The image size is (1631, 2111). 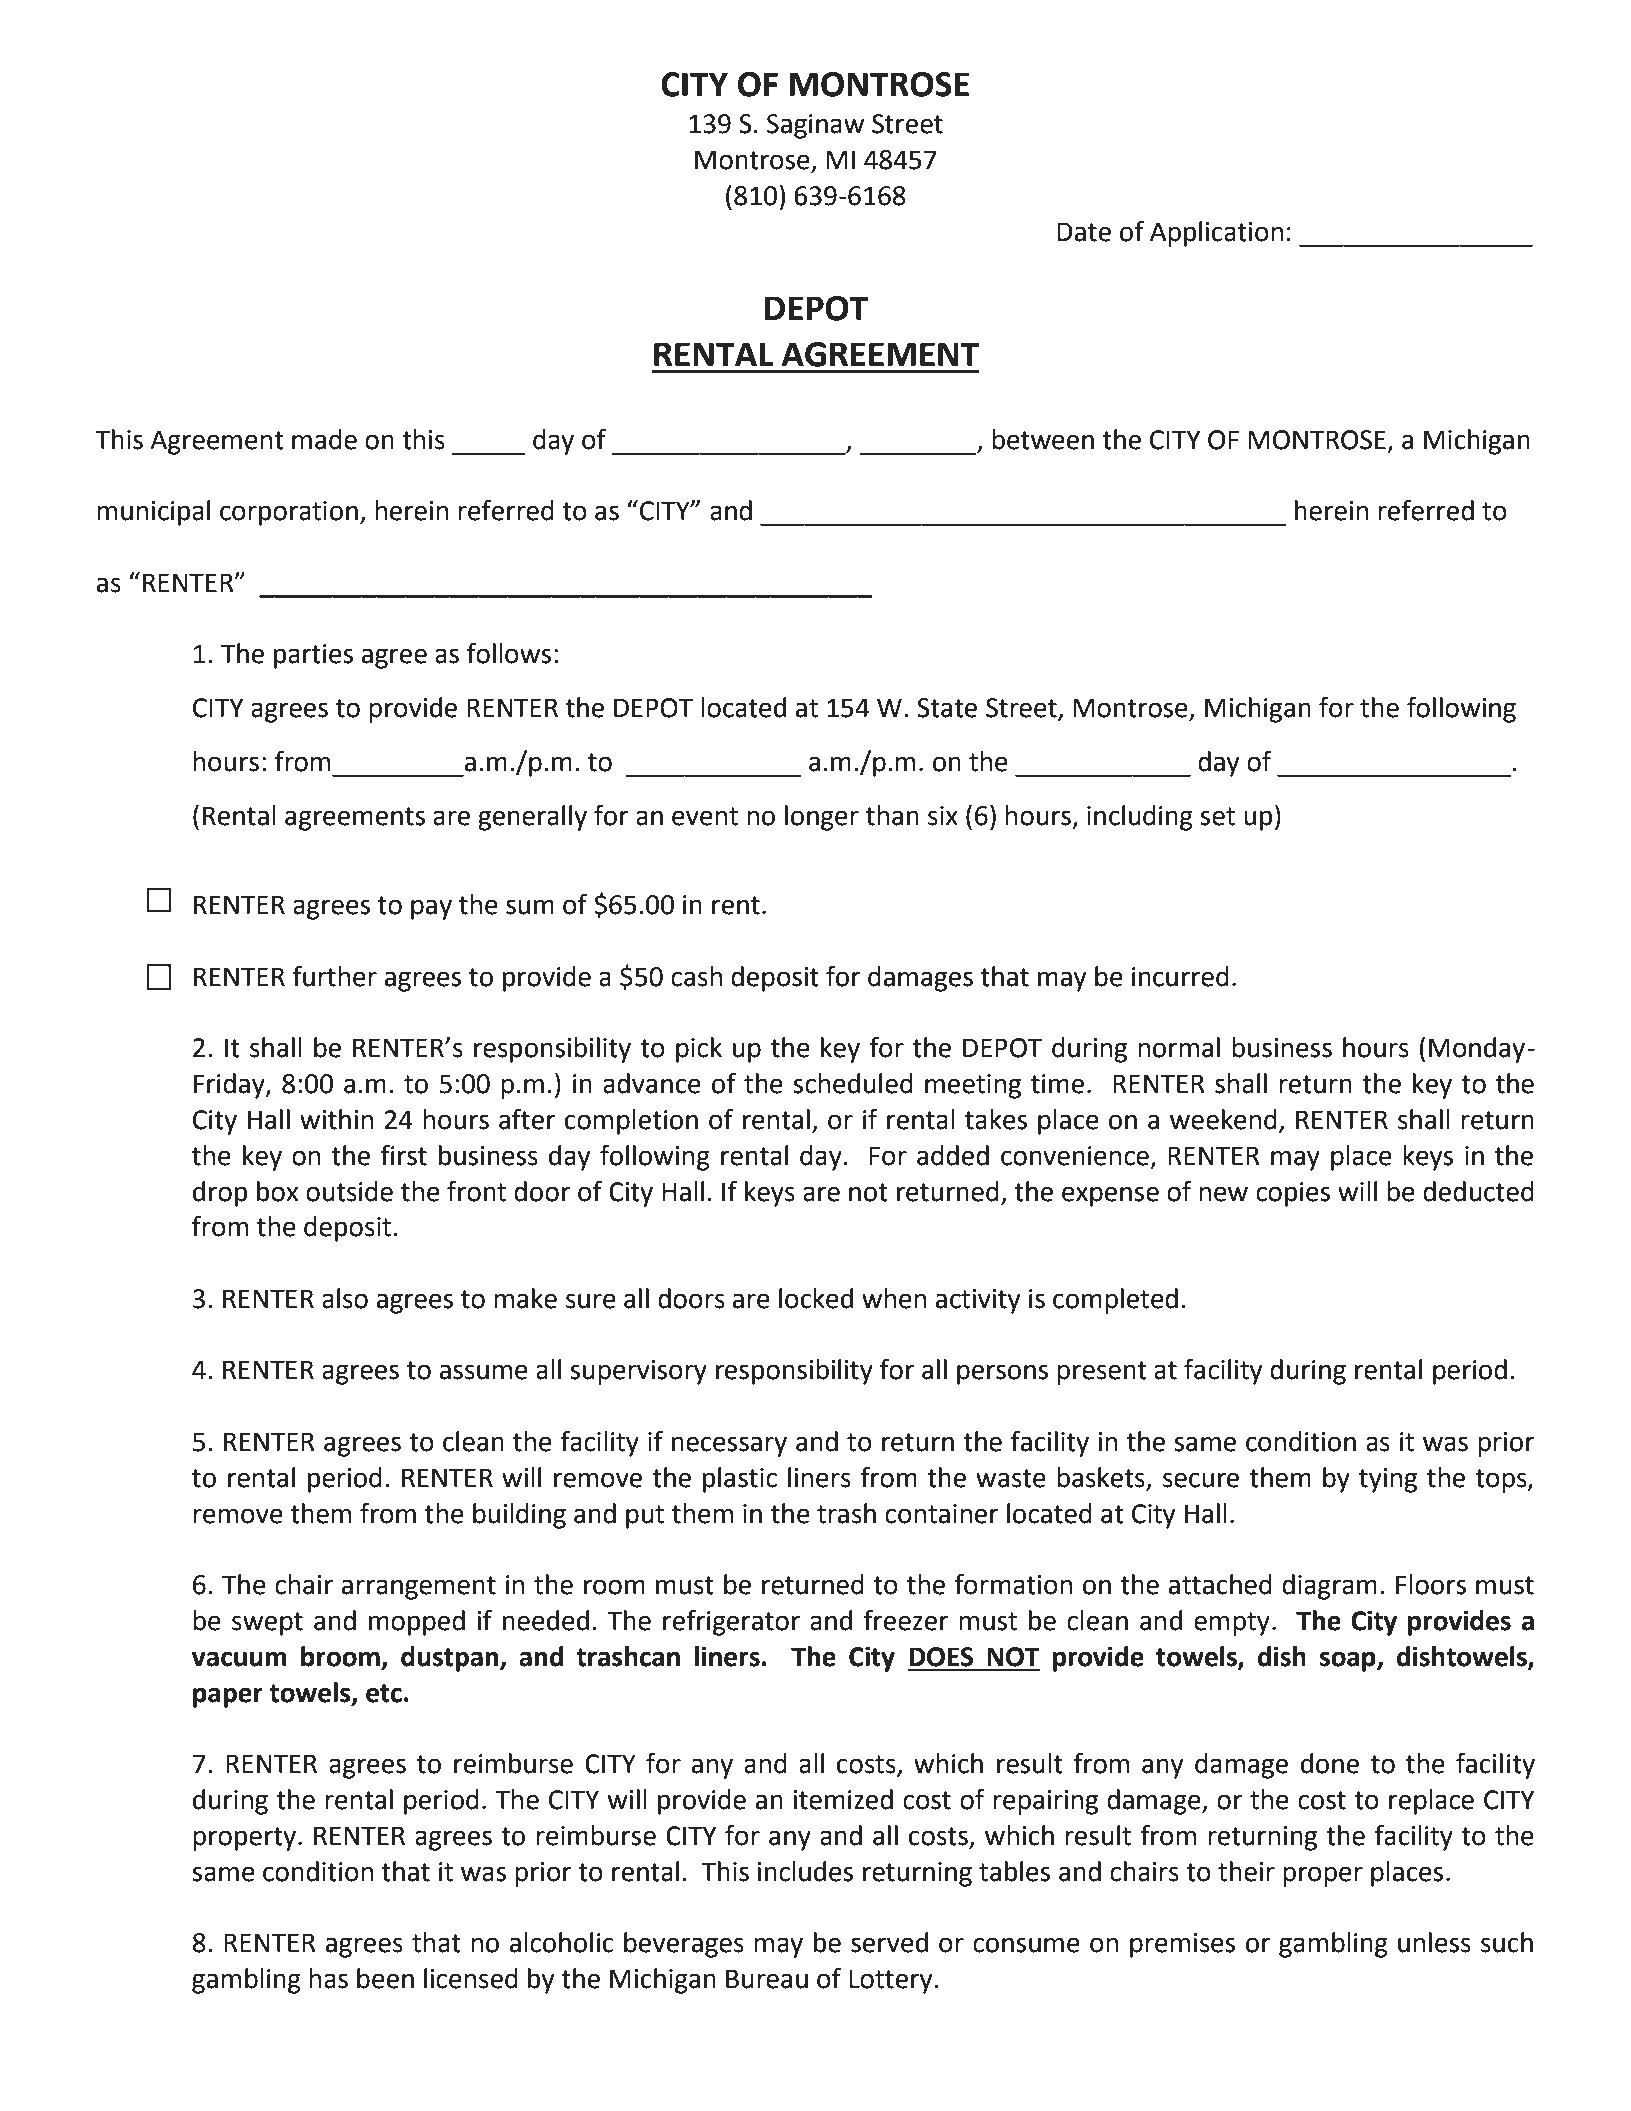 I want to click on freezer, so click(x=906, y=1620).
